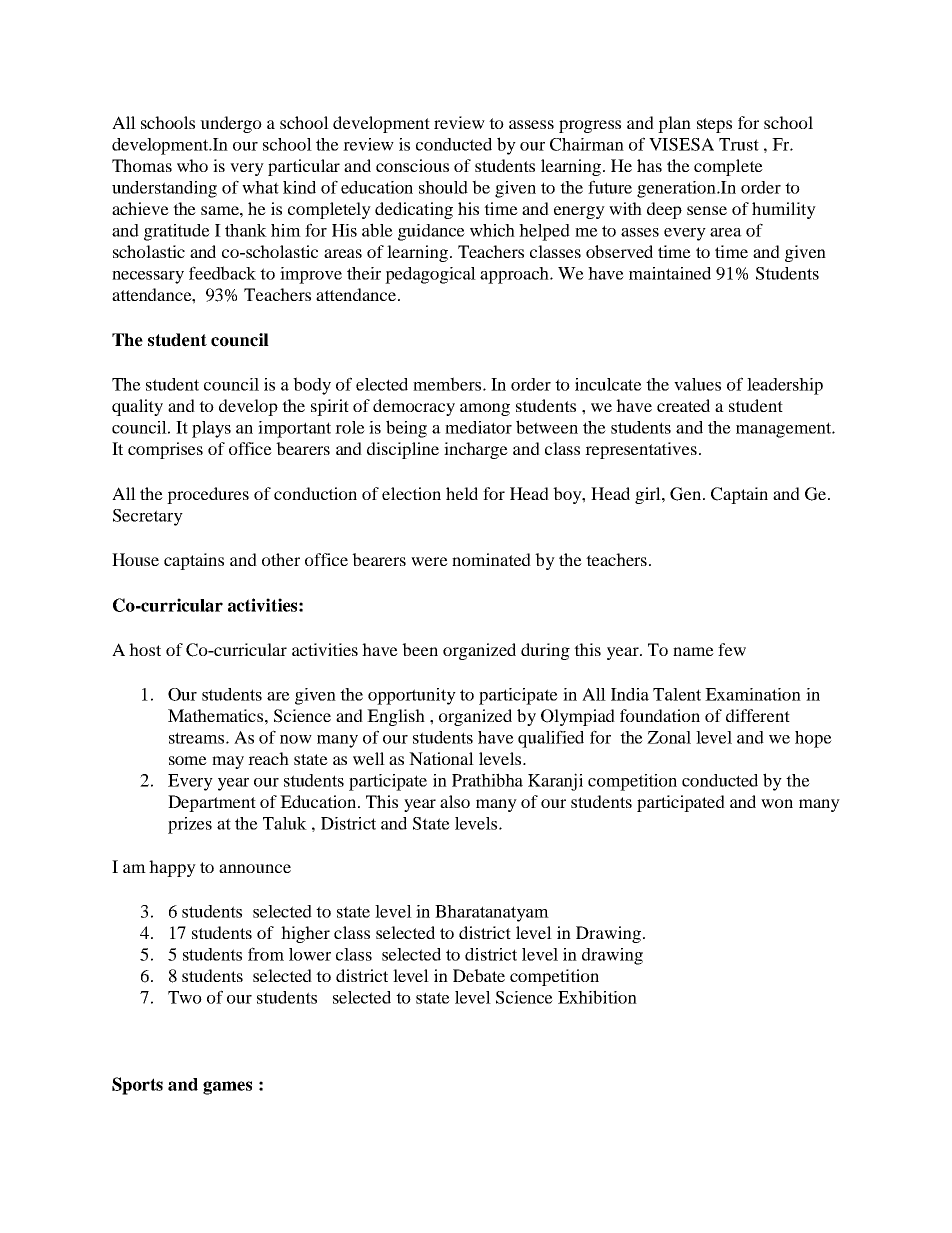 This page has height=1233, width=952. I want to click on nominated, so click(491, 559).
